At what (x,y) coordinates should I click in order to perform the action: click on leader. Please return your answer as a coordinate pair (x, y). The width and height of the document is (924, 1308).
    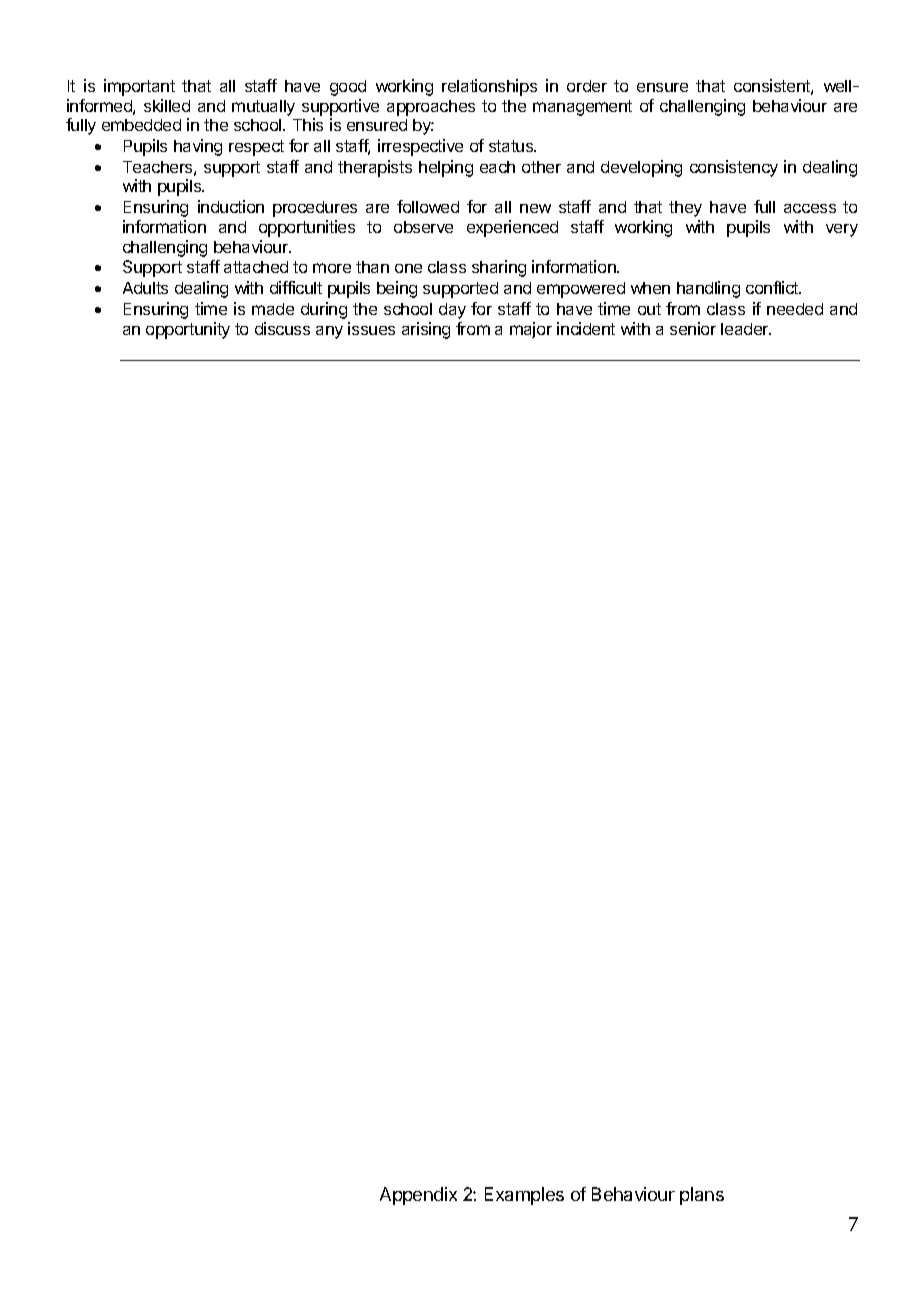
    Looking at the image, I should click on (746, 329).
